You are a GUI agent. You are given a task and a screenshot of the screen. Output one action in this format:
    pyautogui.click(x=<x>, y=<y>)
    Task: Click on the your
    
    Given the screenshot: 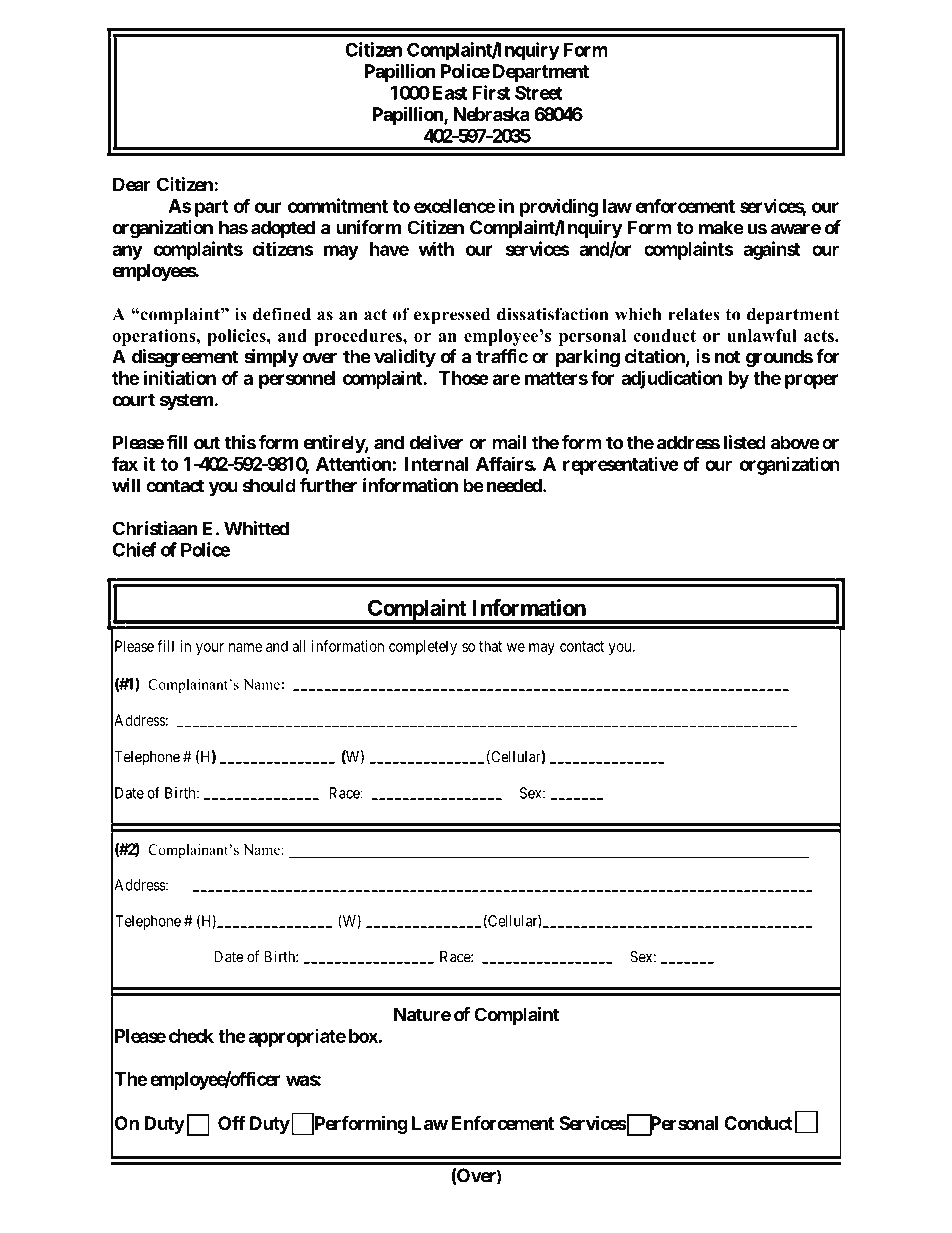 What is the action you would take?
    pyautogui.click(x=210, y=649)
